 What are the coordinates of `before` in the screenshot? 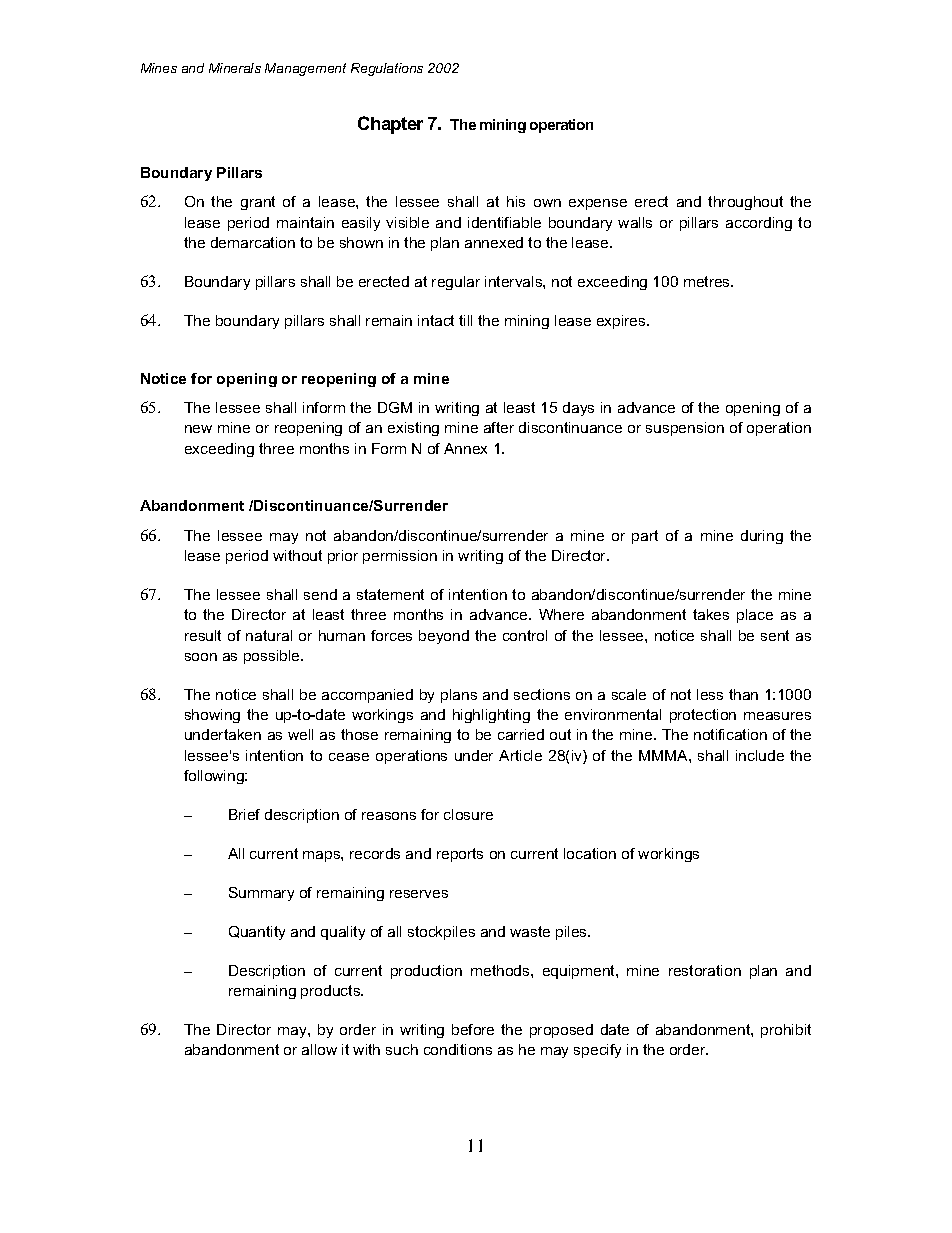 It's located at (473, 1029).
